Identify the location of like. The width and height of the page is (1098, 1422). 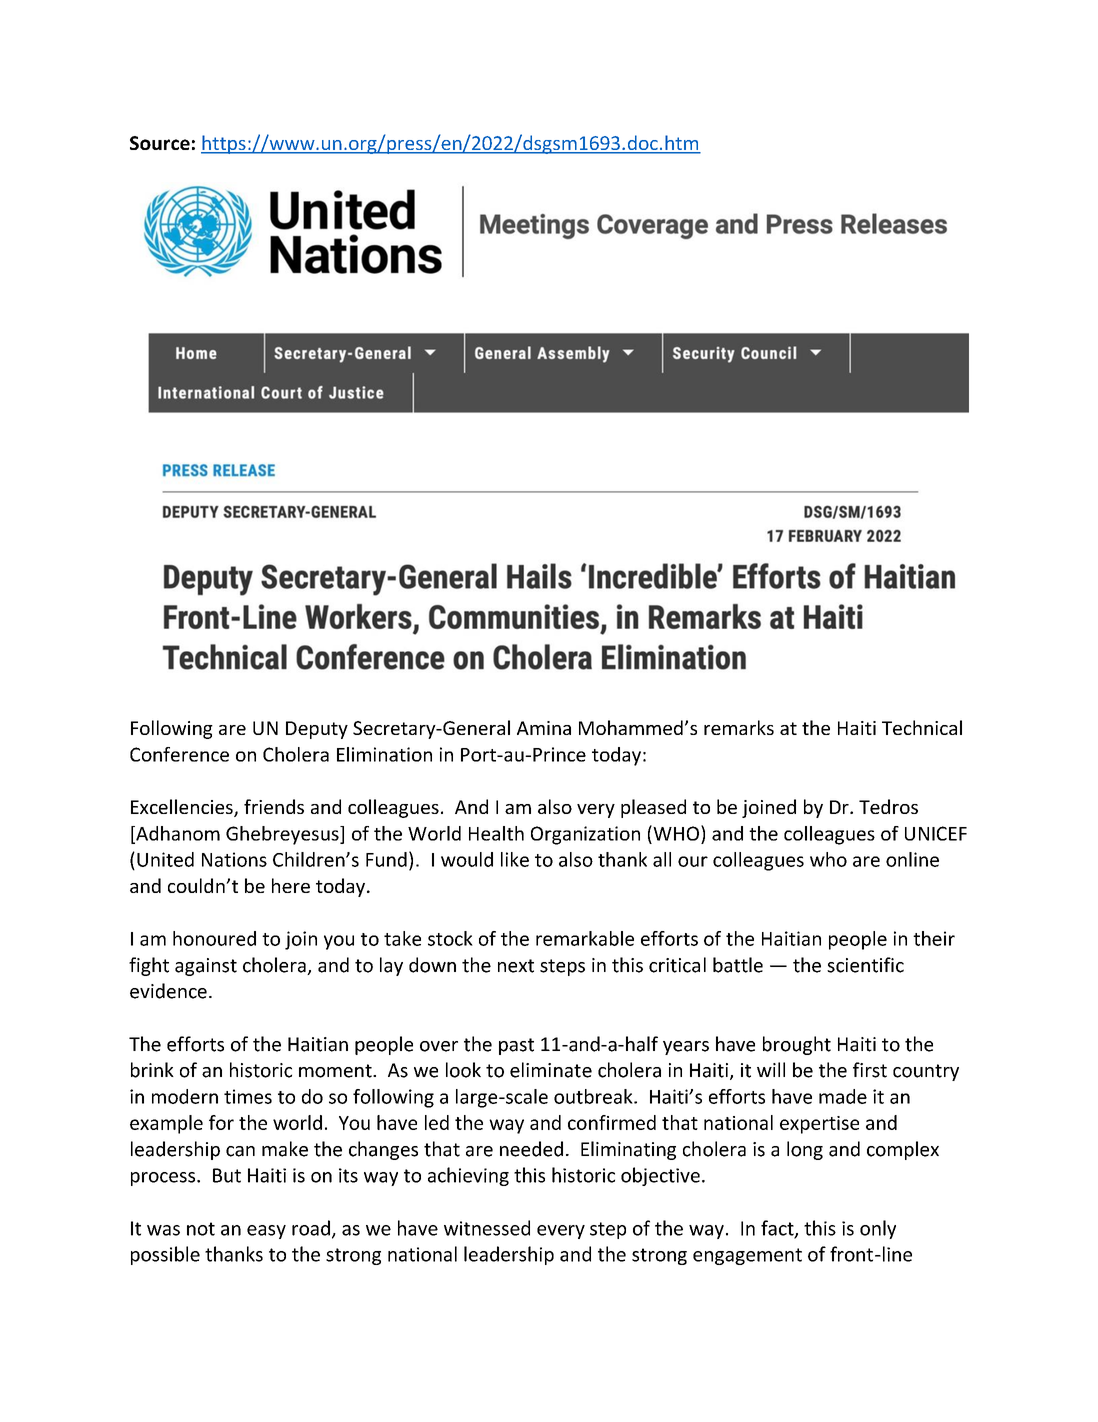
(515, 859).
